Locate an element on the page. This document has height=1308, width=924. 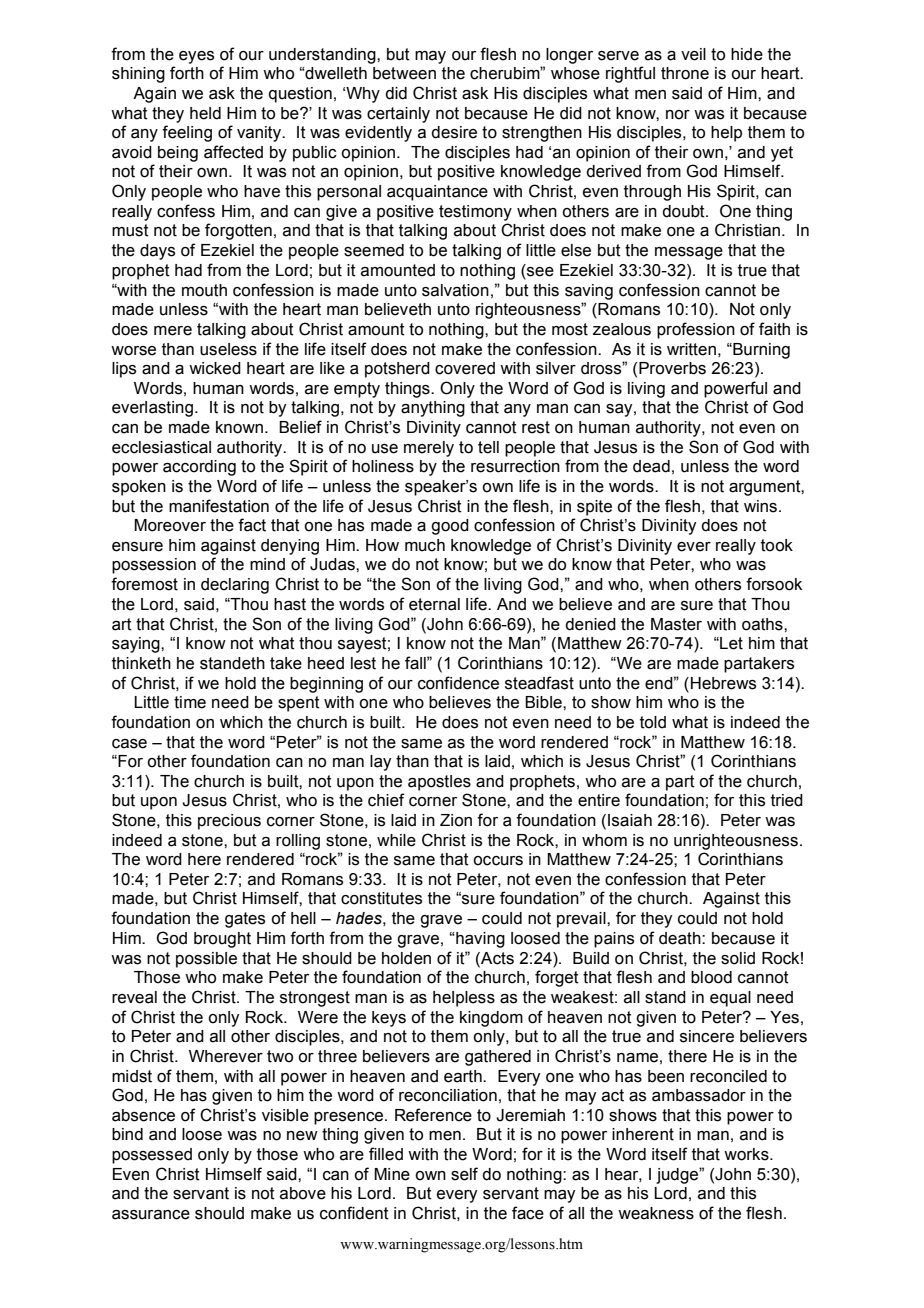
Zion is located at coordinates (456, 820).
